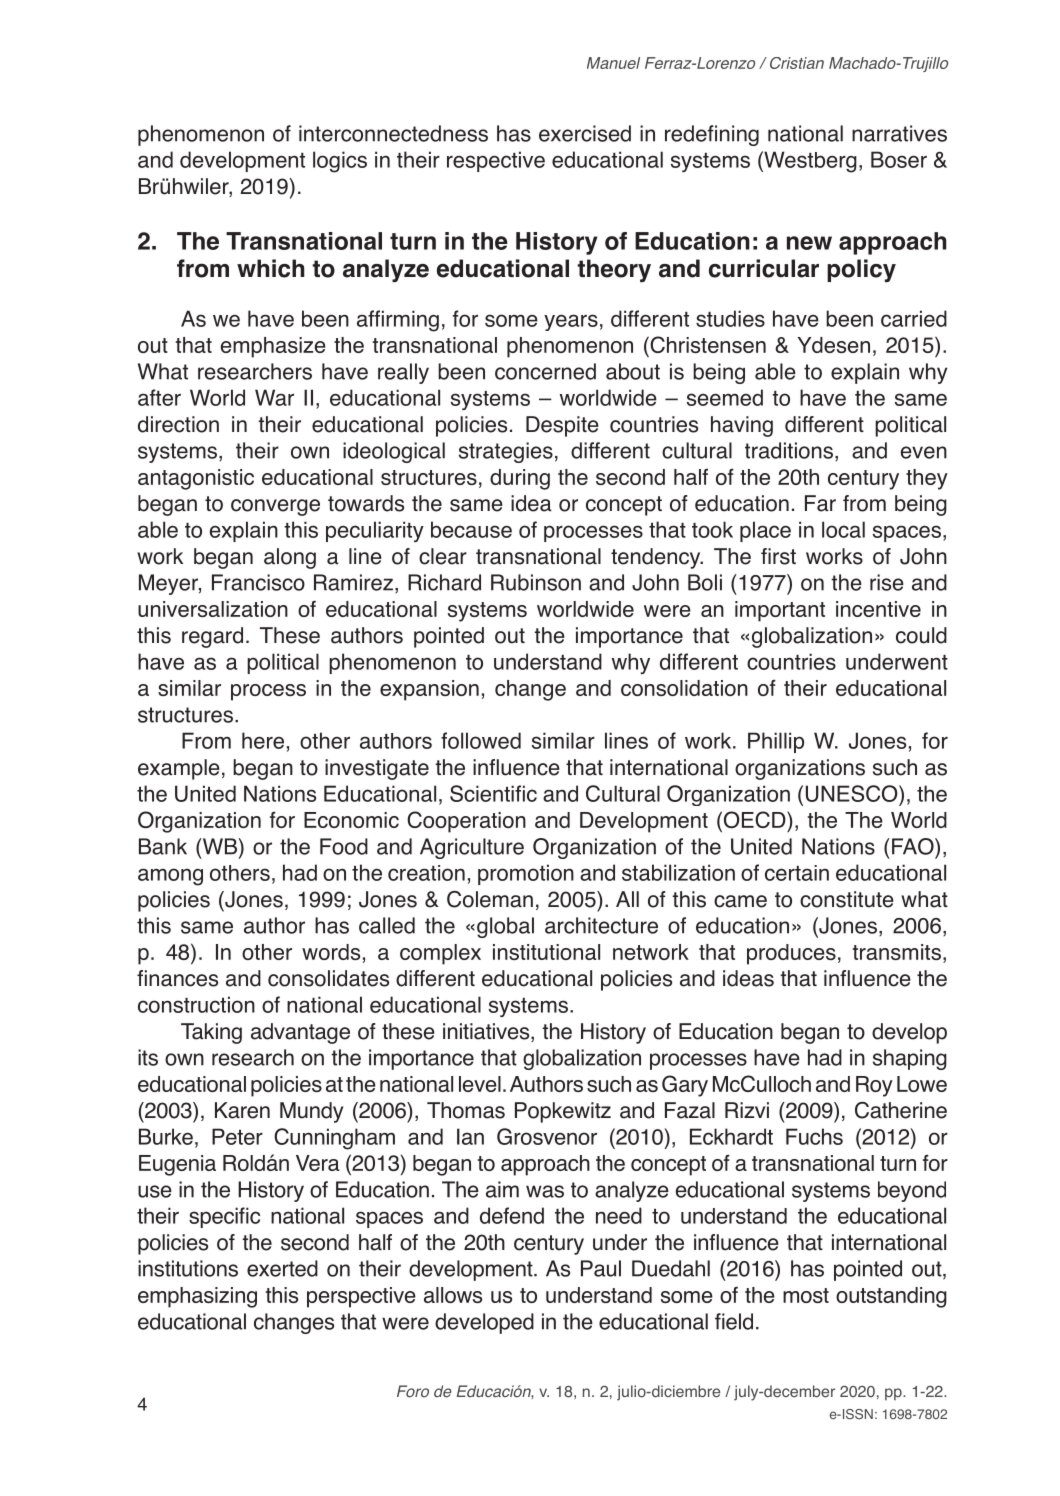  What do you see at coordinates (601, 1268) in the page?
I see `Paul` at bounding box center [601, 1268].
